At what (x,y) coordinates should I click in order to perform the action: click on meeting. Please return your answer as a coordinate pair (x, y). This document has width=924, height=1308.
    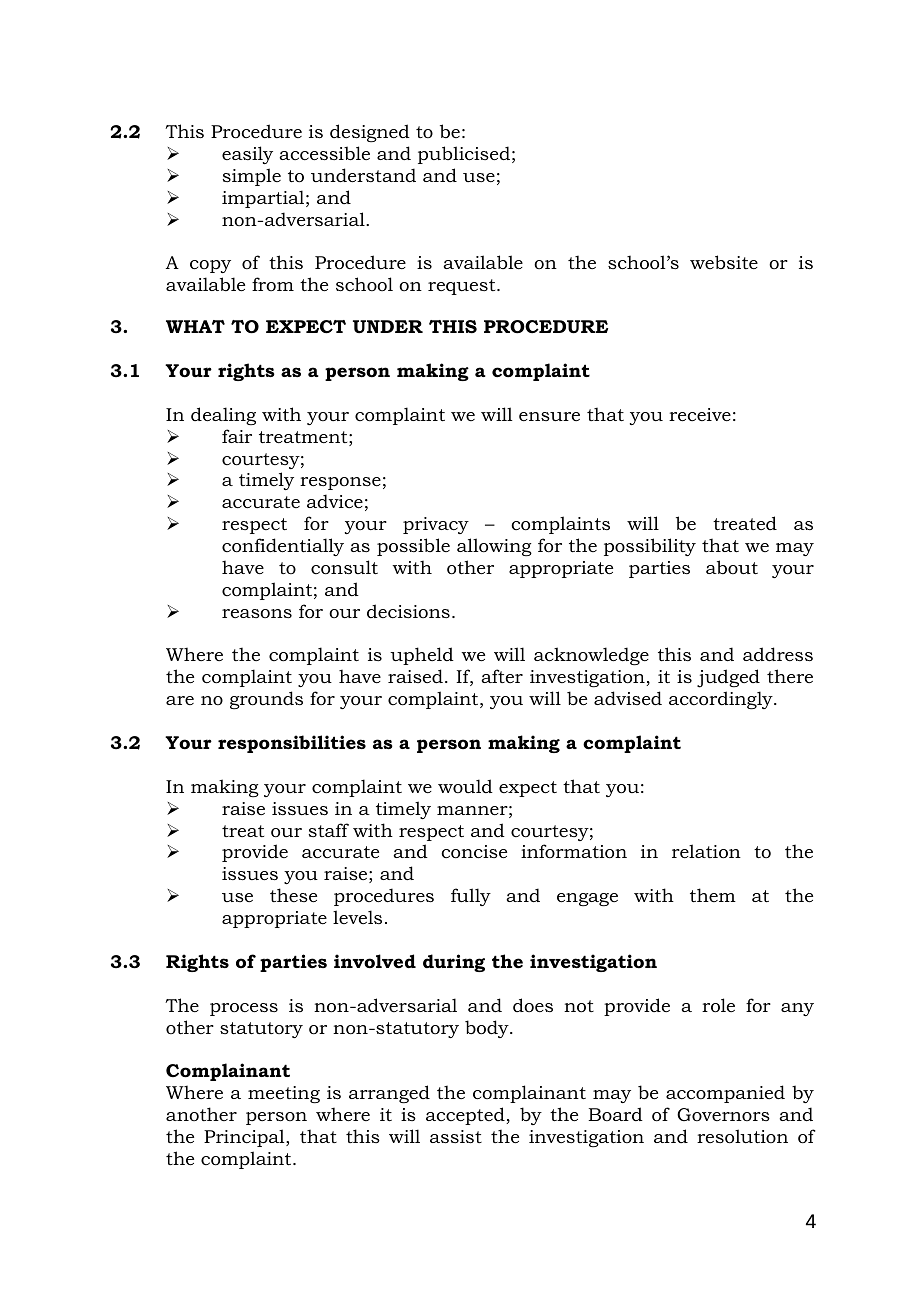
    Looking at the image, I should click on (284, 1094).
